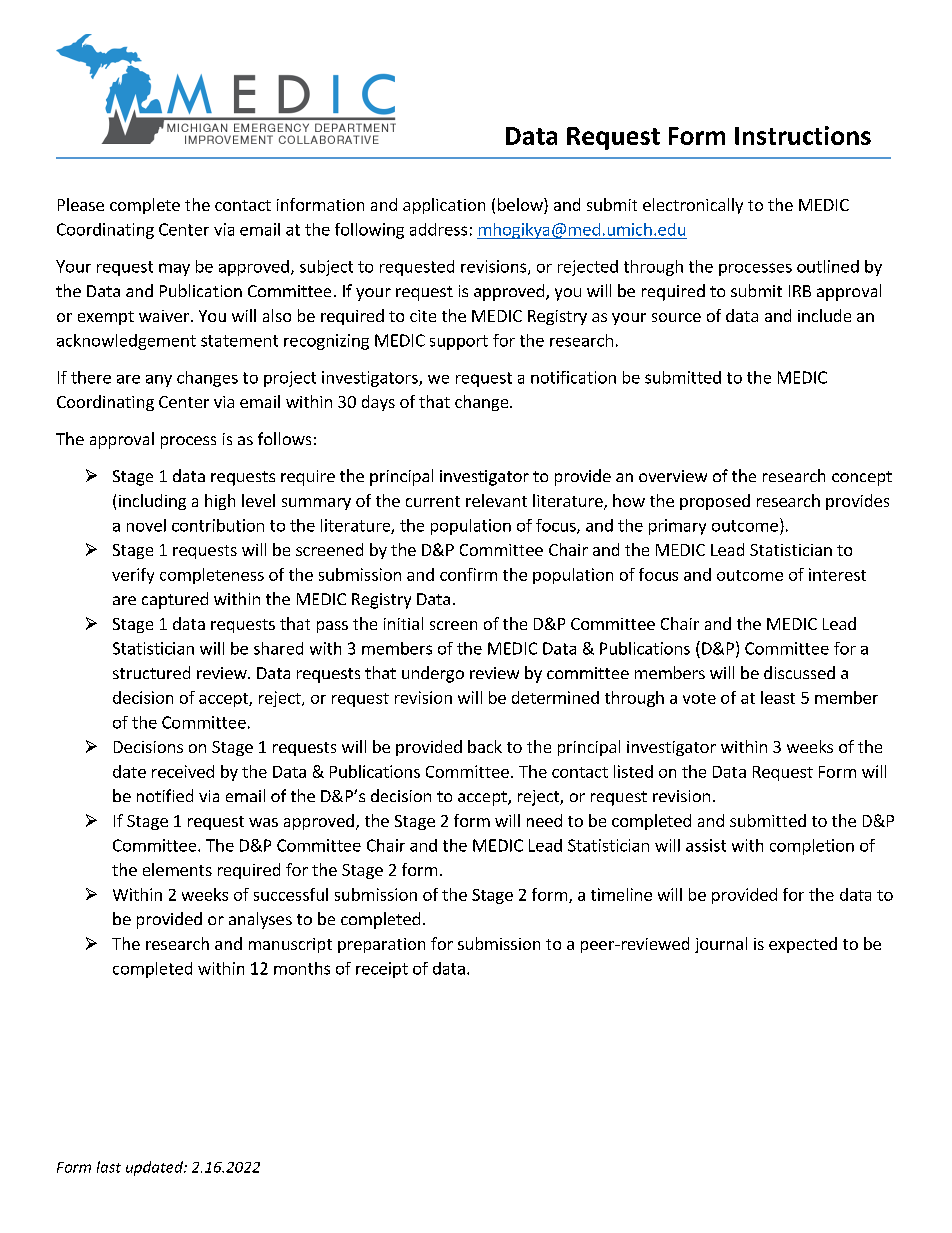  I want to click on including, so click(152, 502).
